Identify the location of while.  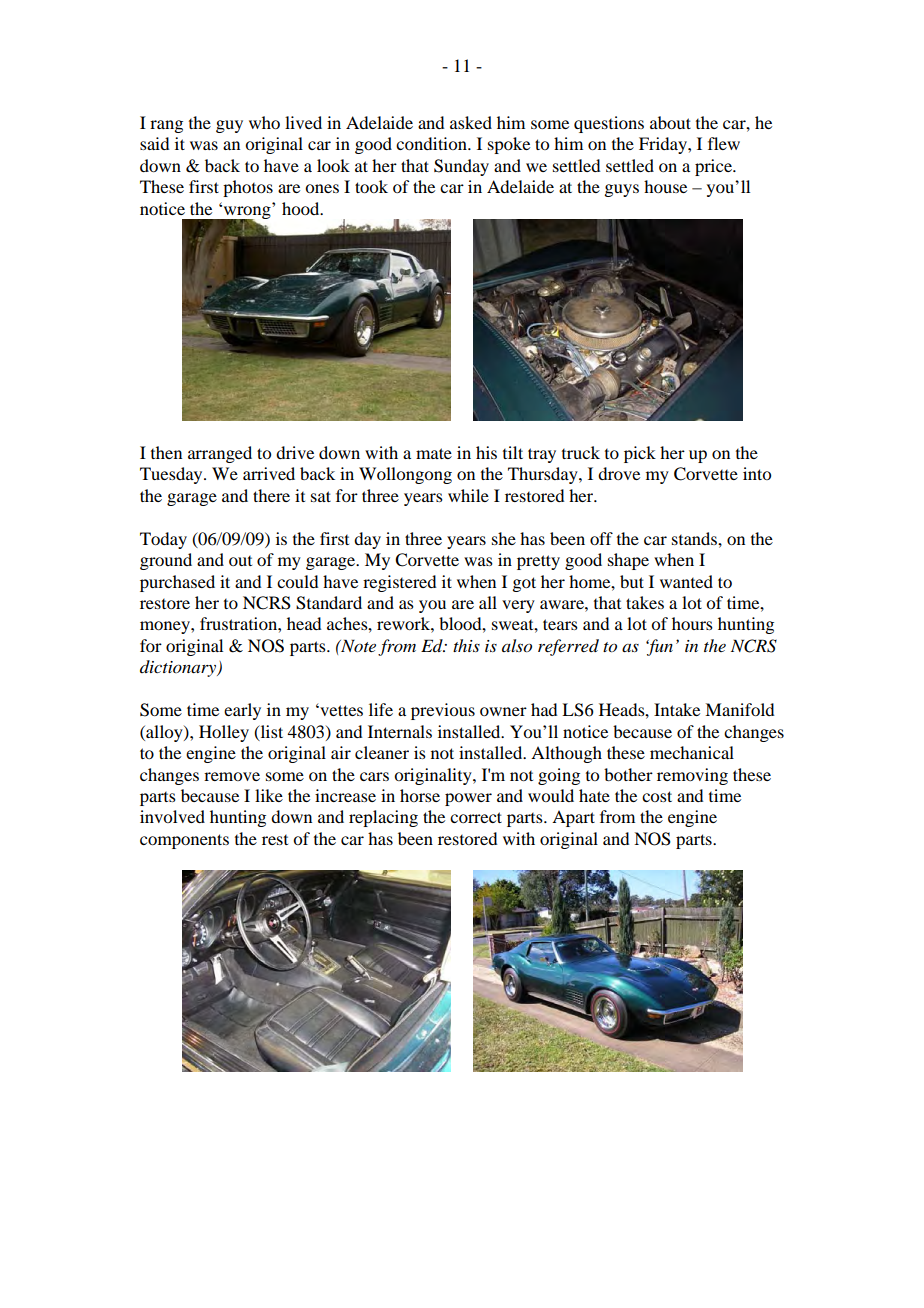
(468, 495).
